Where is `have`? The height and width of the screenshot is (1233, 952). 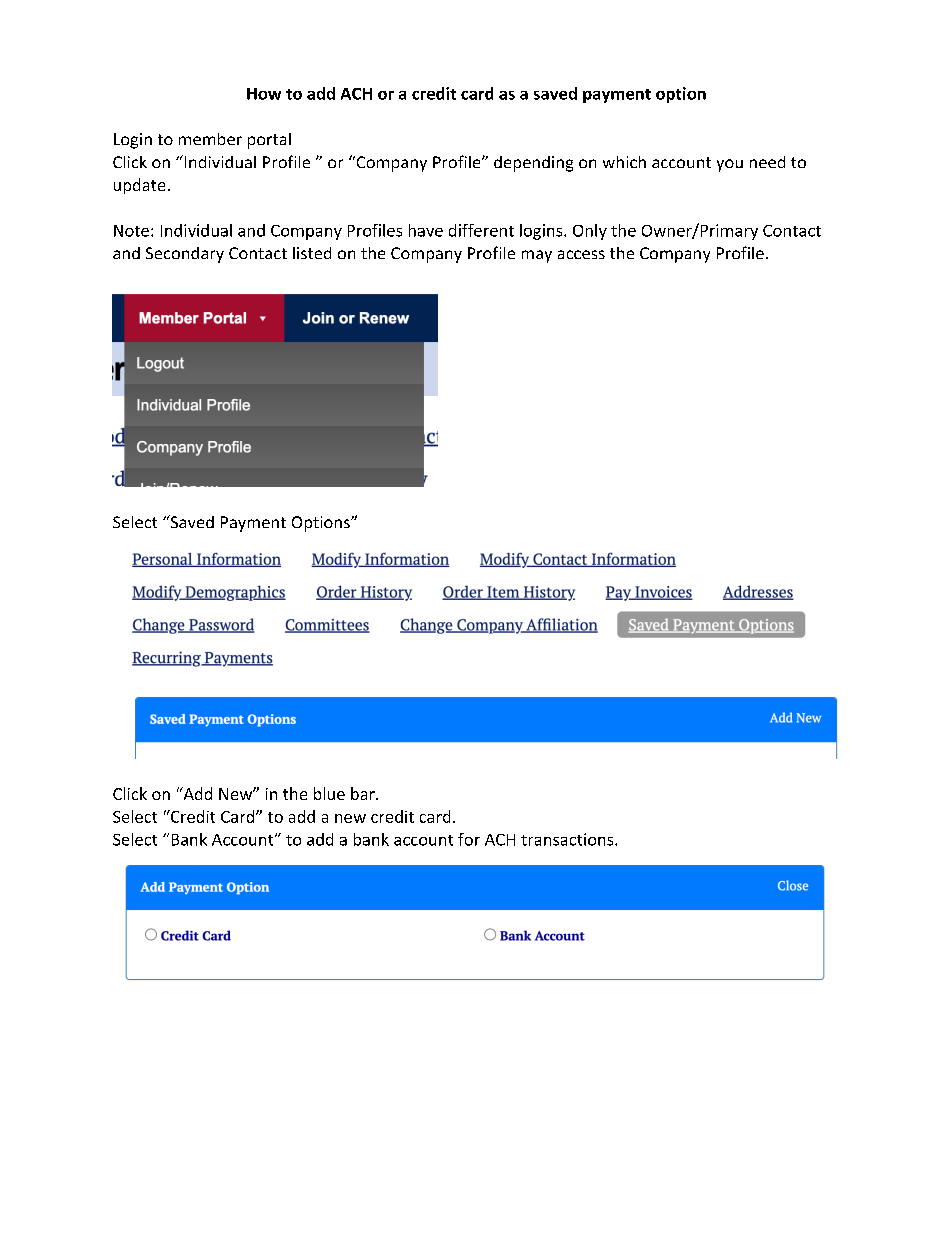 have is located at coordinates (426, 230).
